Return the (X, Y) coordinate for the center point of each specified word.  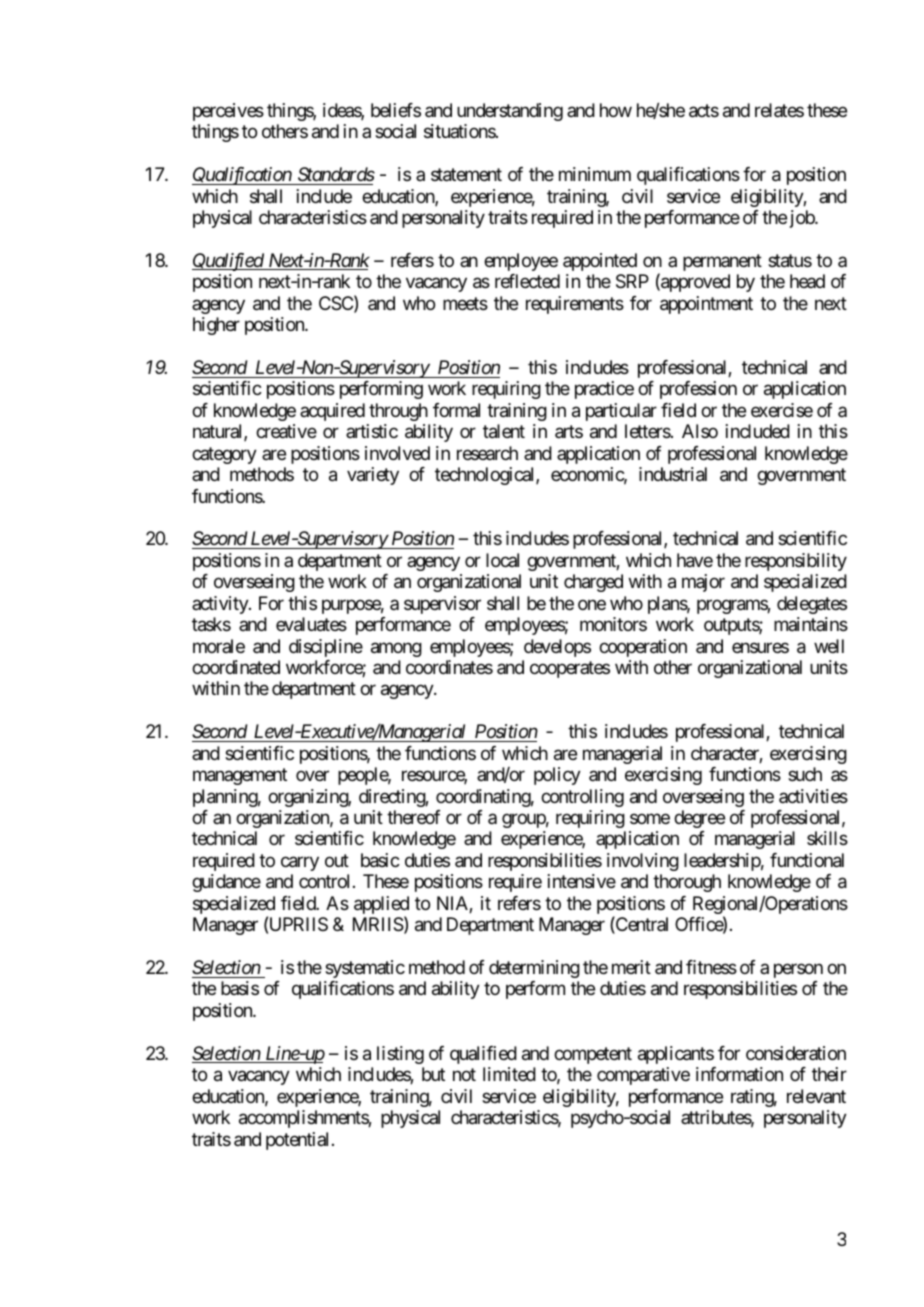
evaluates (311, 624)
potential (297, 1141)
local (502, 560)
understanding (510, 112)
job (803, 219)
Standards (336, 174)
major (703, 583)
